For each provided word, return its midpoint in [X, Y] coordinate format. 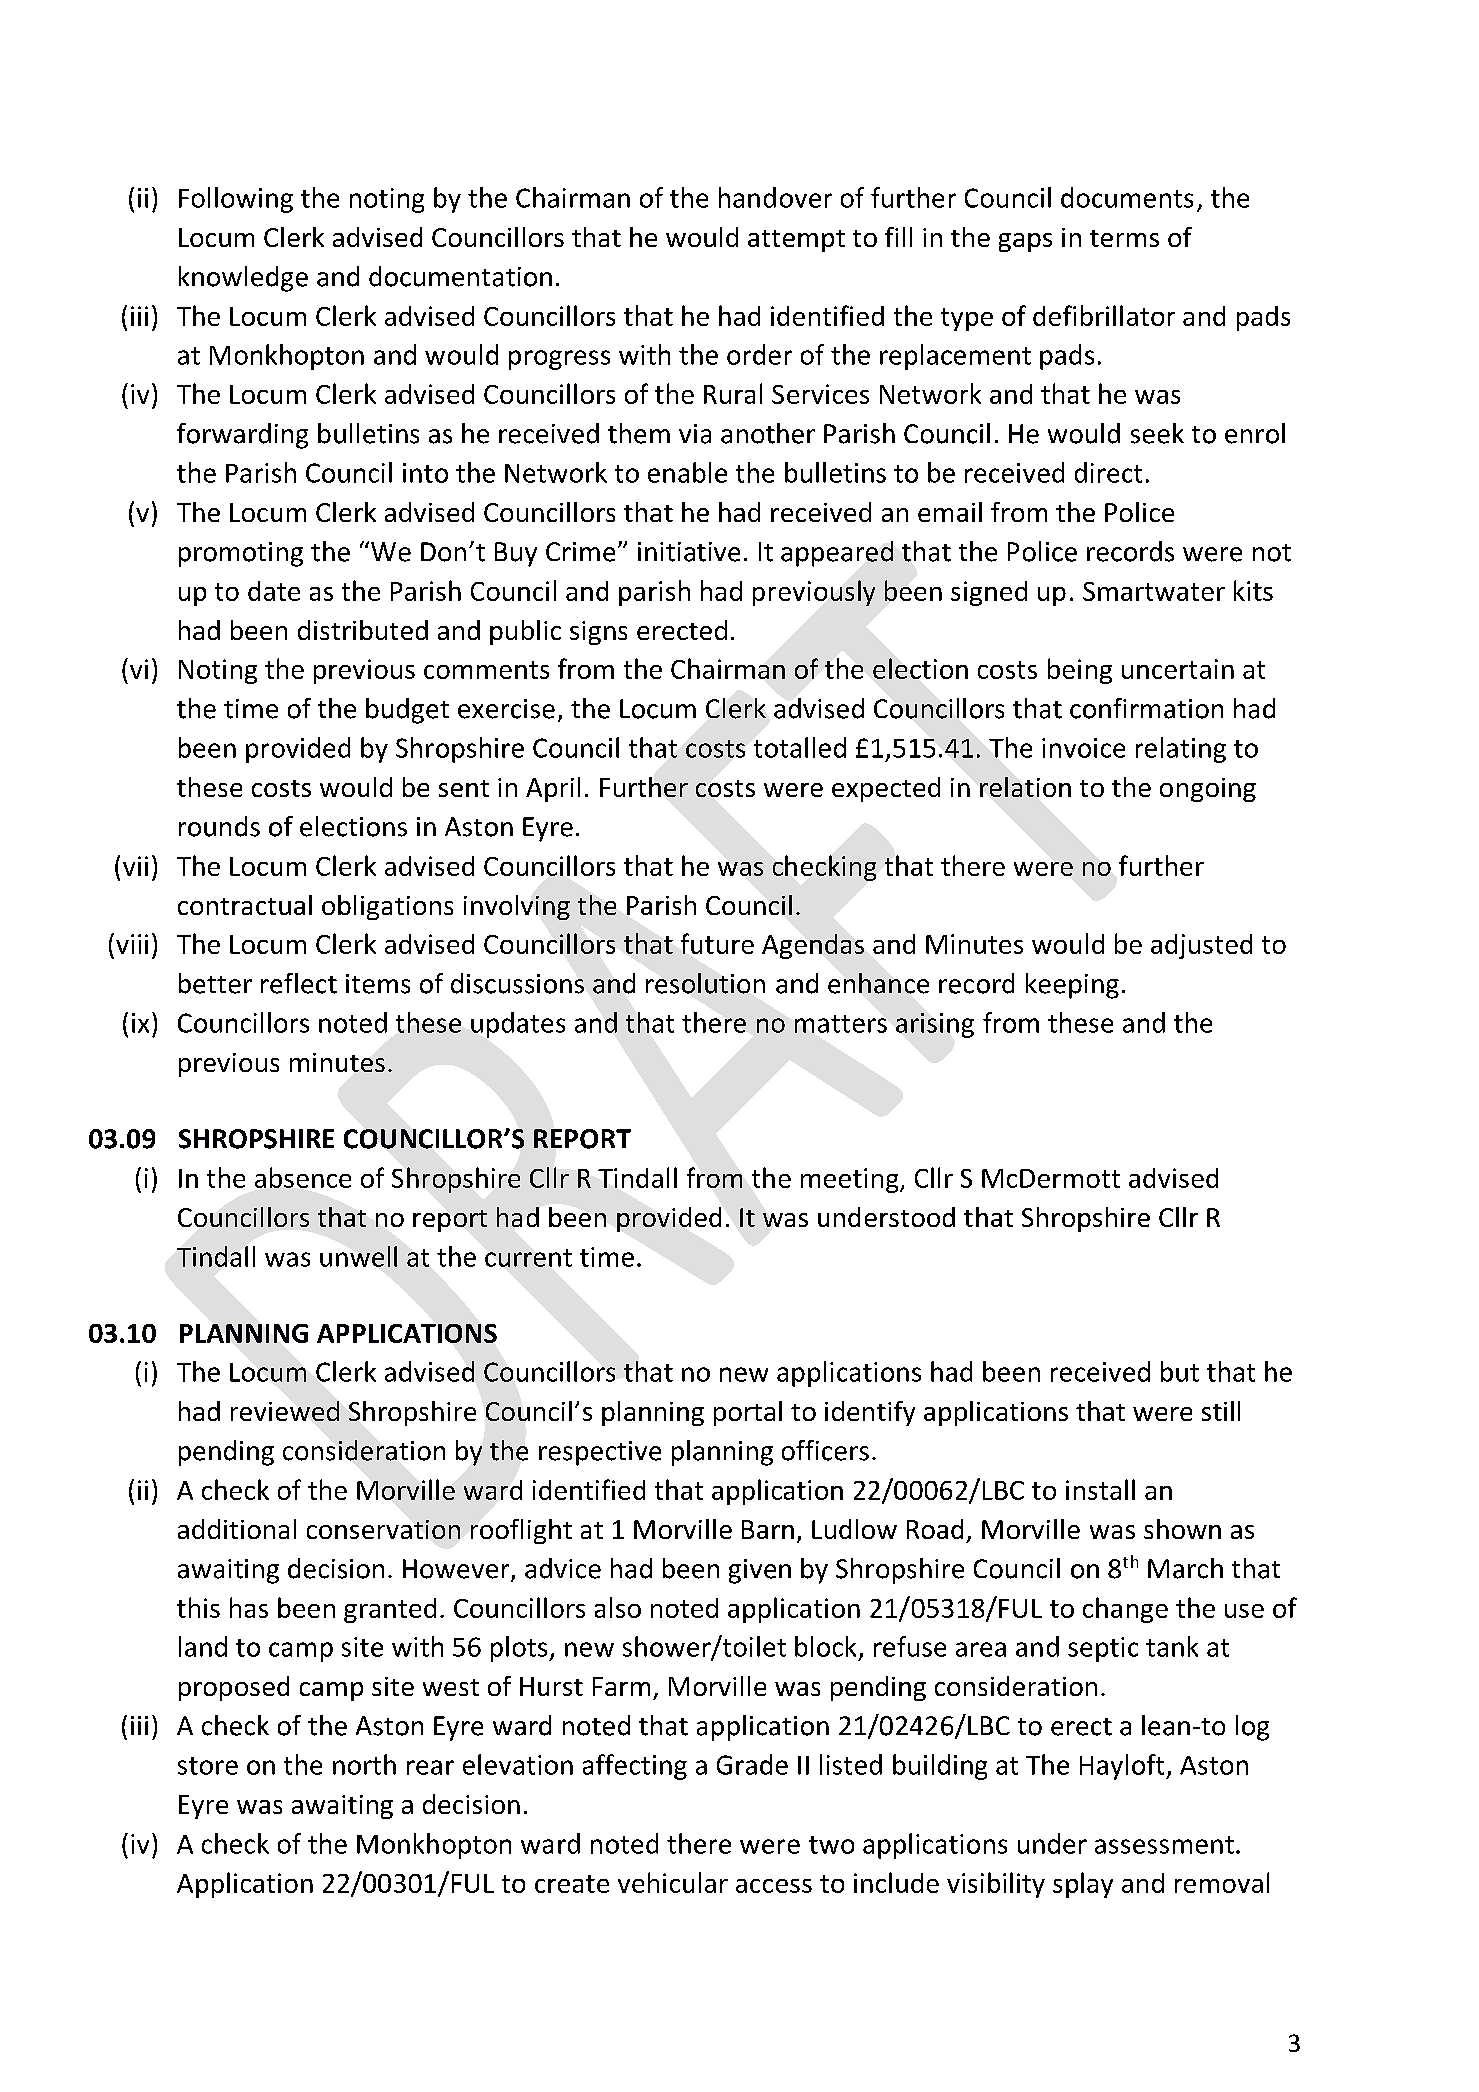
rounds [219, 826]
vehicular [673, 1882]
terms [1124, 238]
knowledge [243, 279]
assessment [1164, 1845]
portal [748, 1413]
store [208, 1766]
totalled [800, 747]
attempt [796, 241]
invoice [1083, 748]
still [1221, 1411]
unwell [358, 1256]
